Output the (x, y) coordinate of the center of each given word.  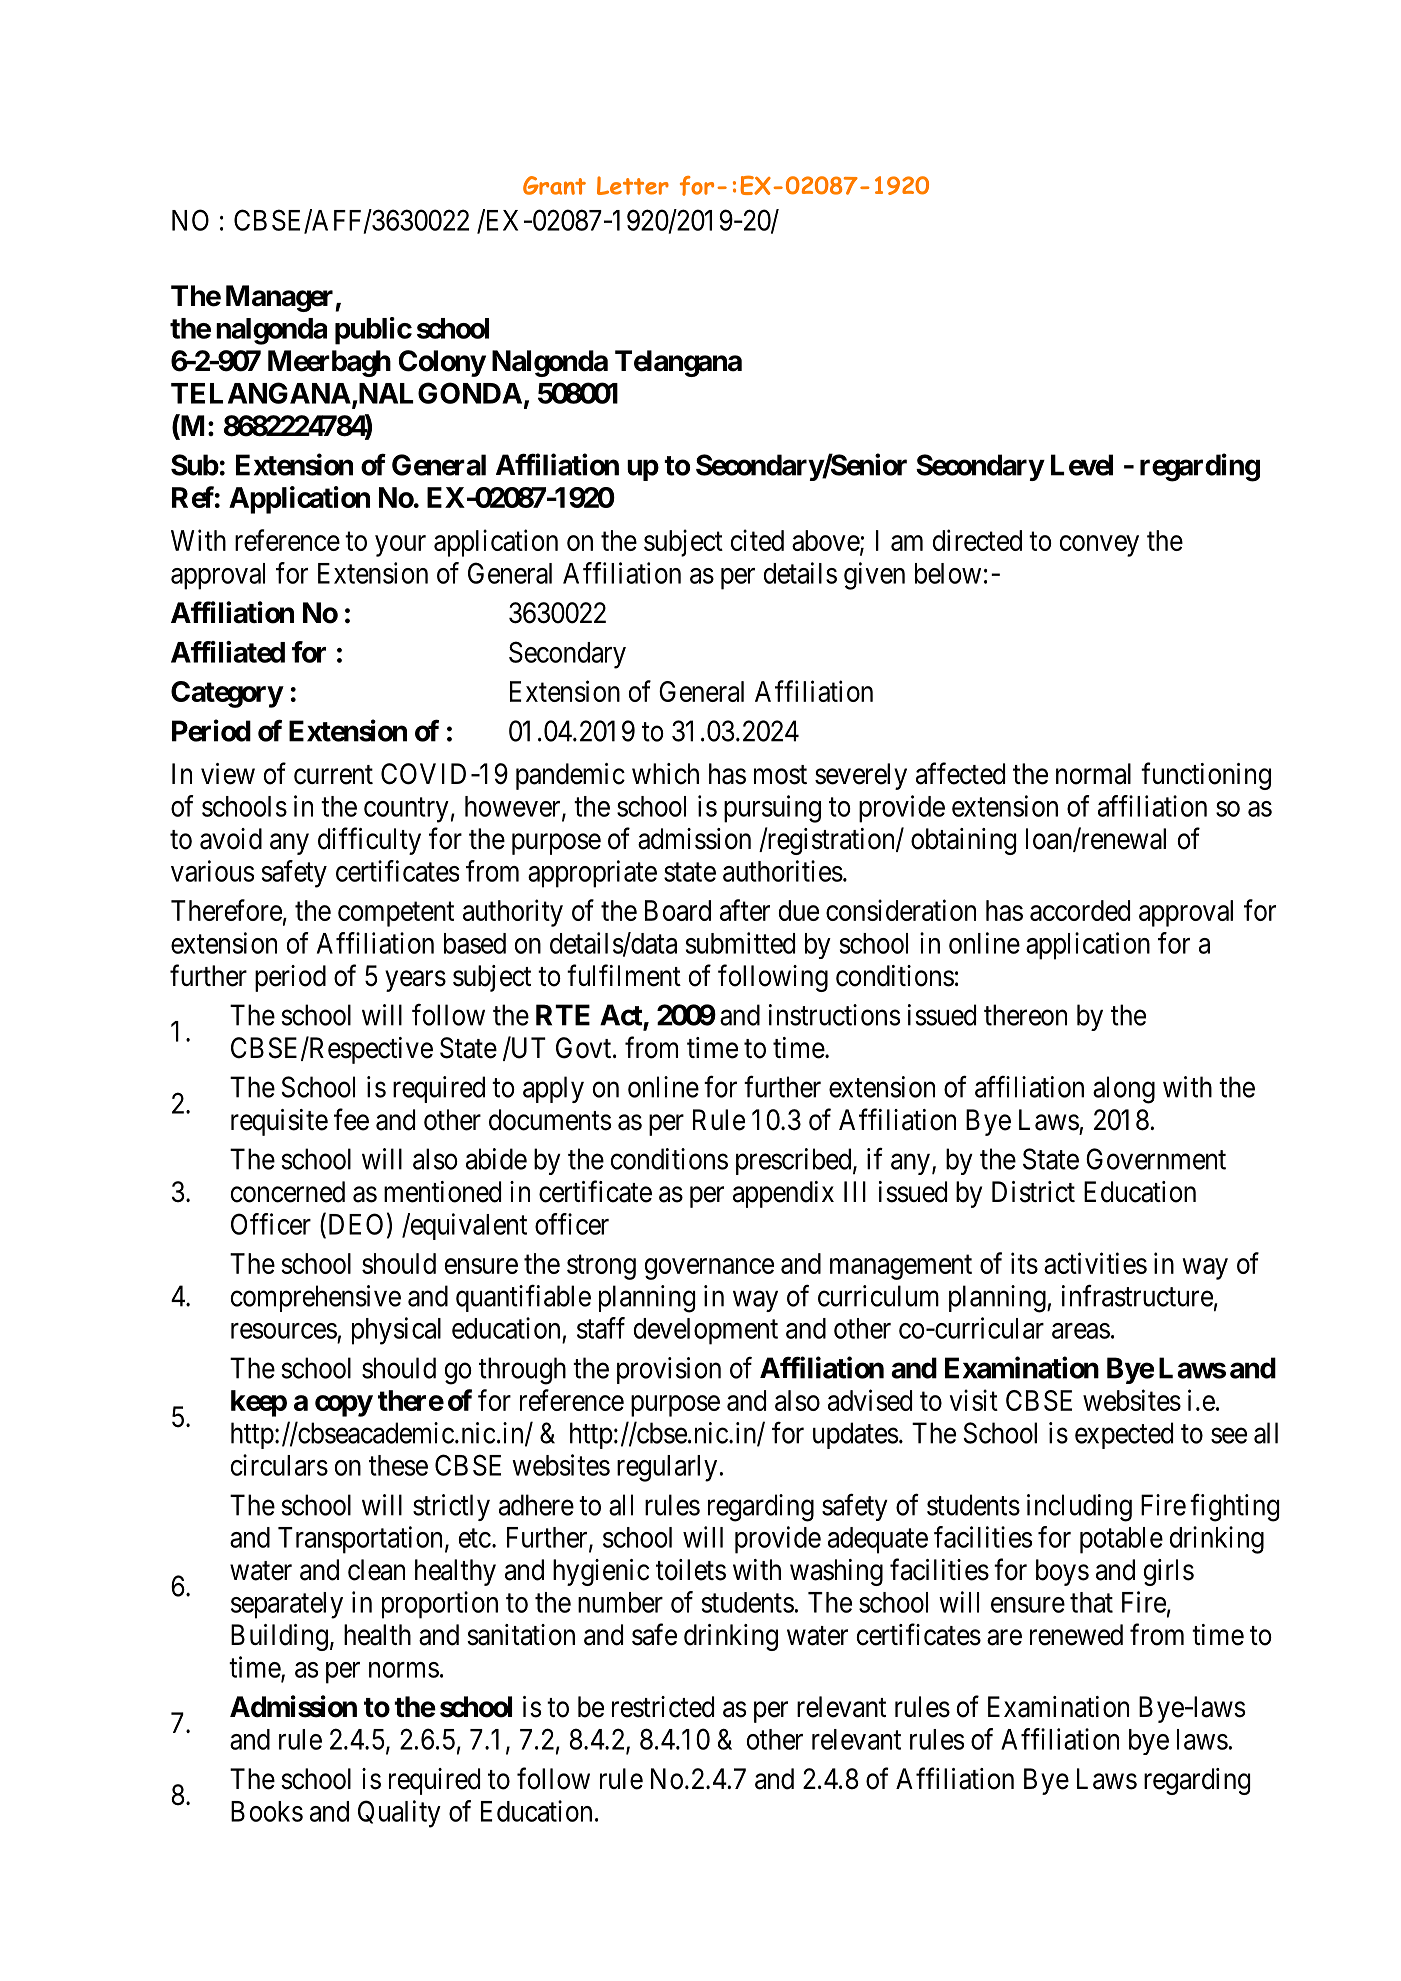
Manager (281, 298)
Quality (399, 1814)
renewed (1076, 1635)
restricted (663, 1707)
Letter (633, 185)
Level (1082, 465)
